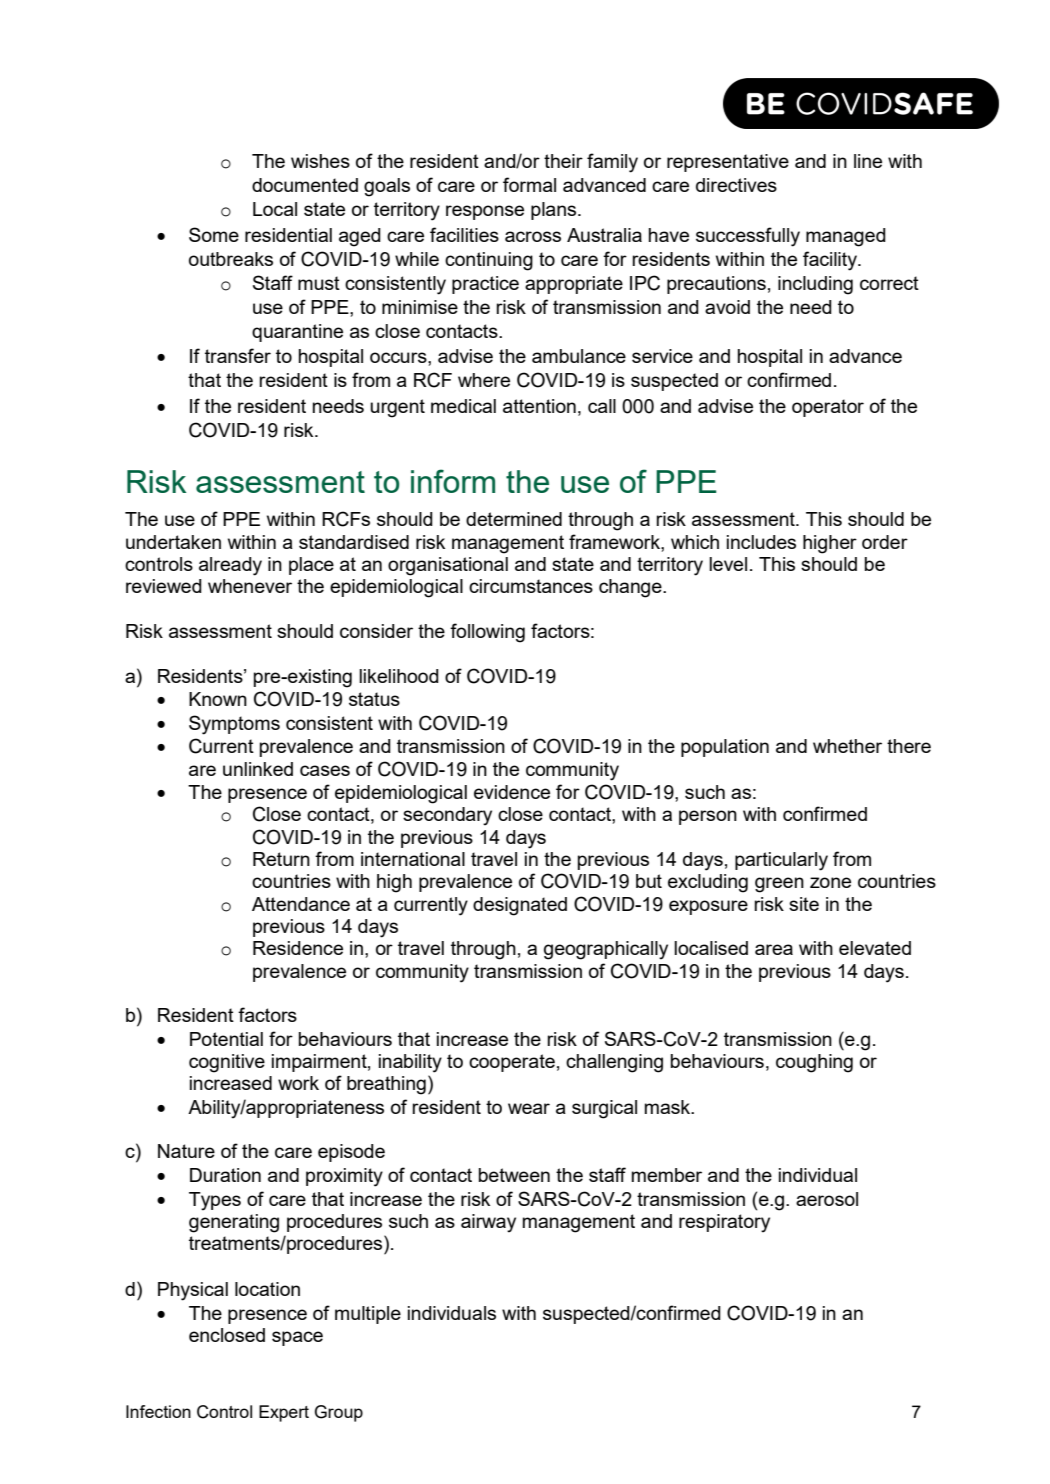  What do you see at coordinates (258, 769) in the page?
I see `unlinked` at bounding box center [258, 769].
